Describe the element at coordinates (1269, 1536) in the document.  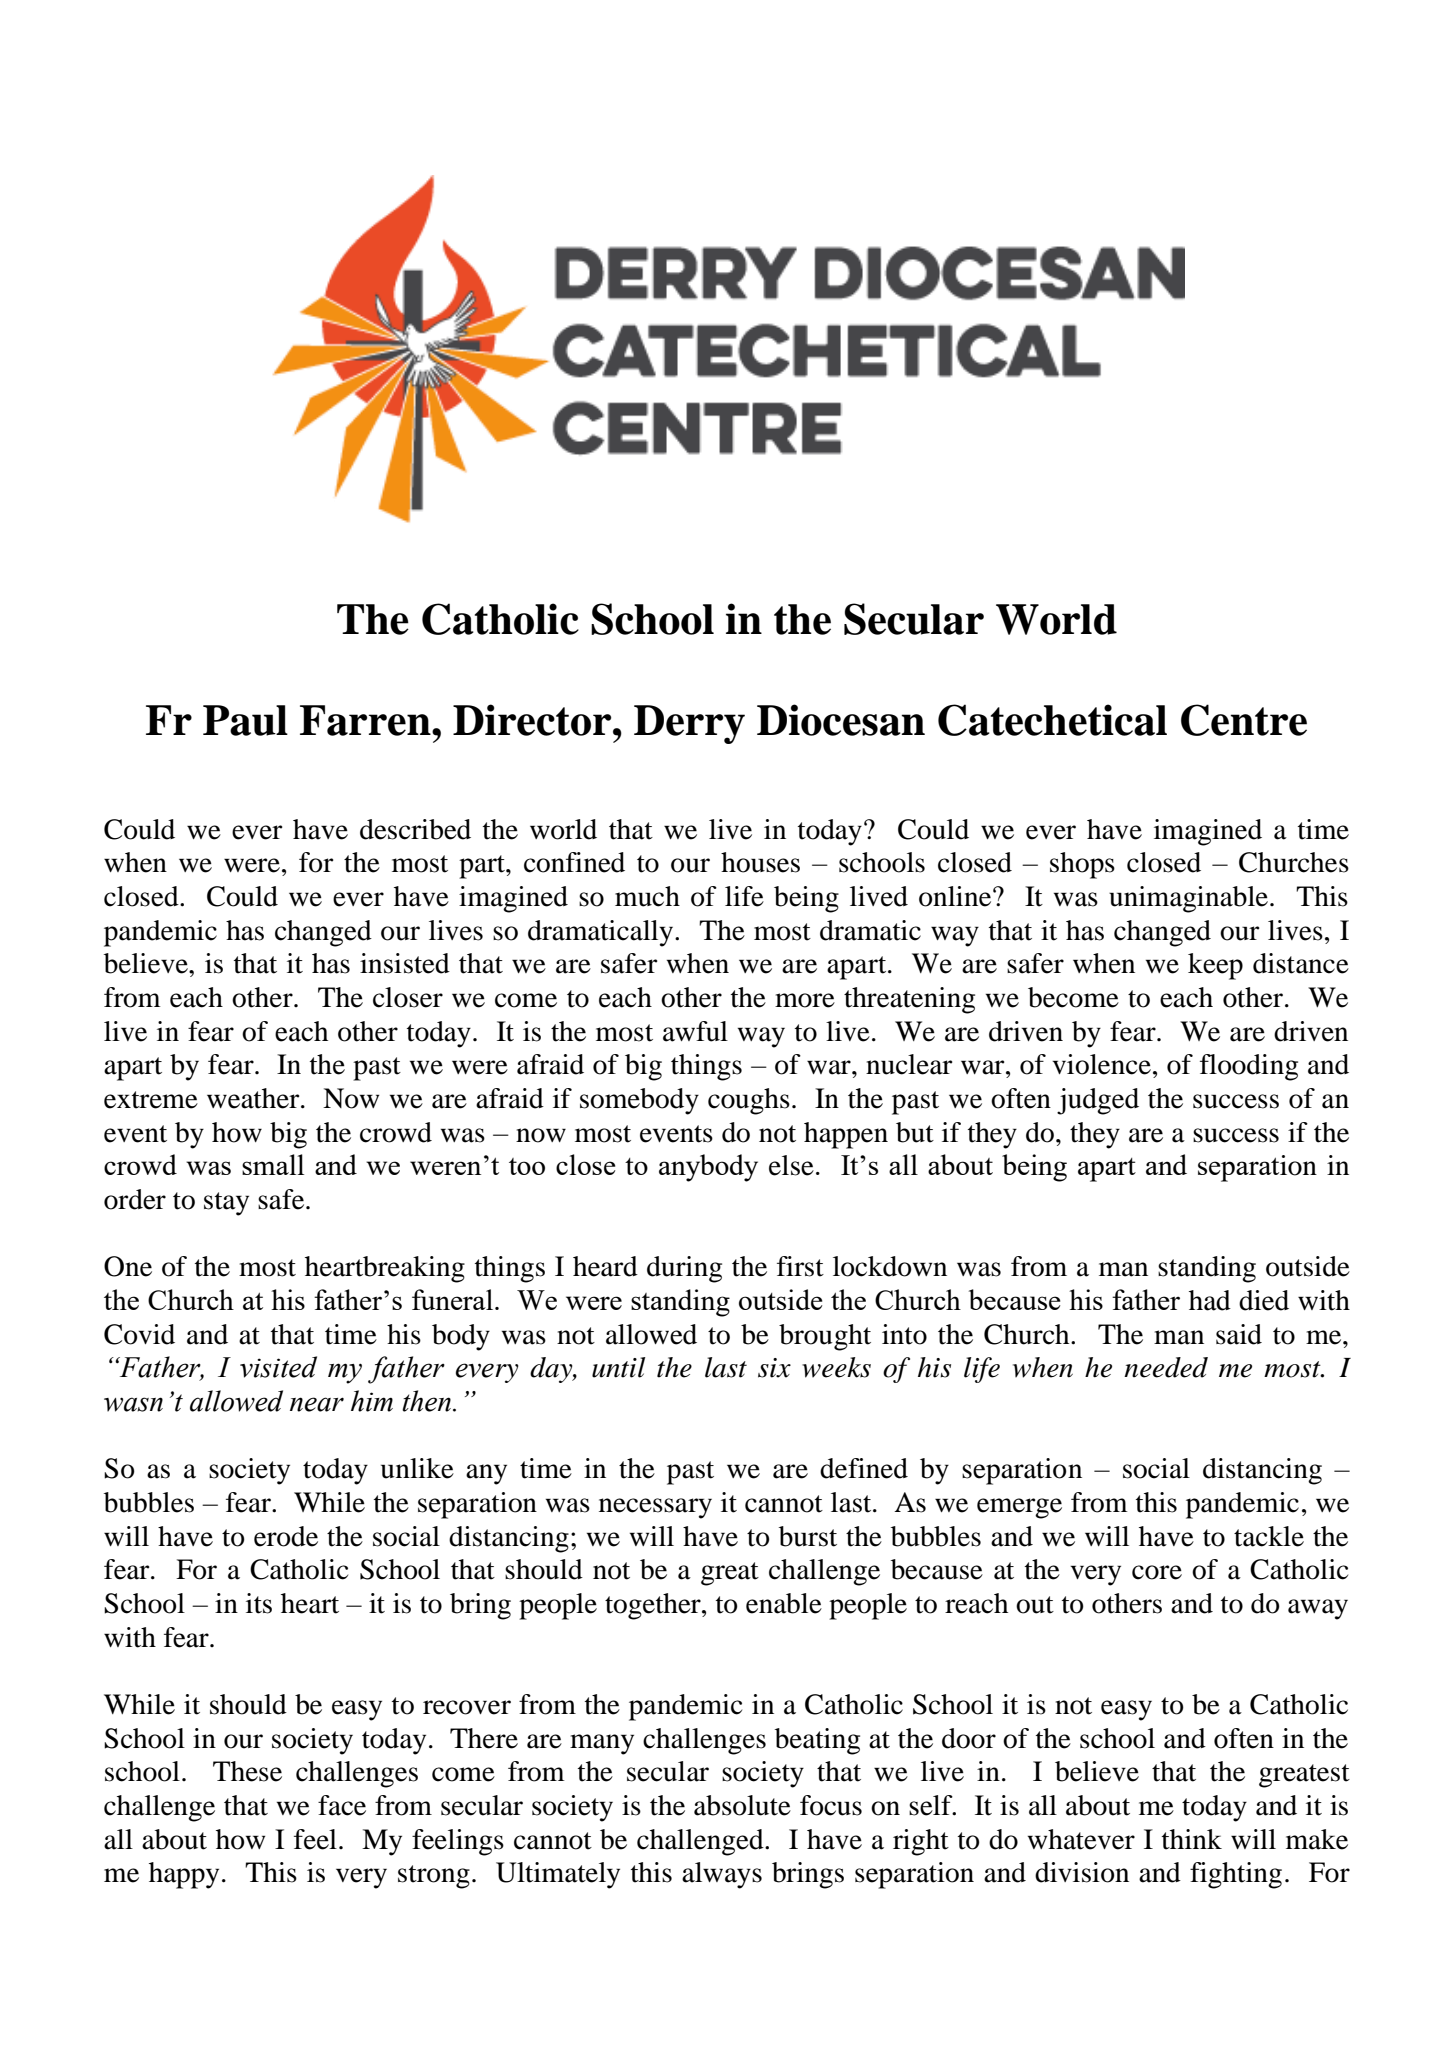
I see `tackle` at that location.
